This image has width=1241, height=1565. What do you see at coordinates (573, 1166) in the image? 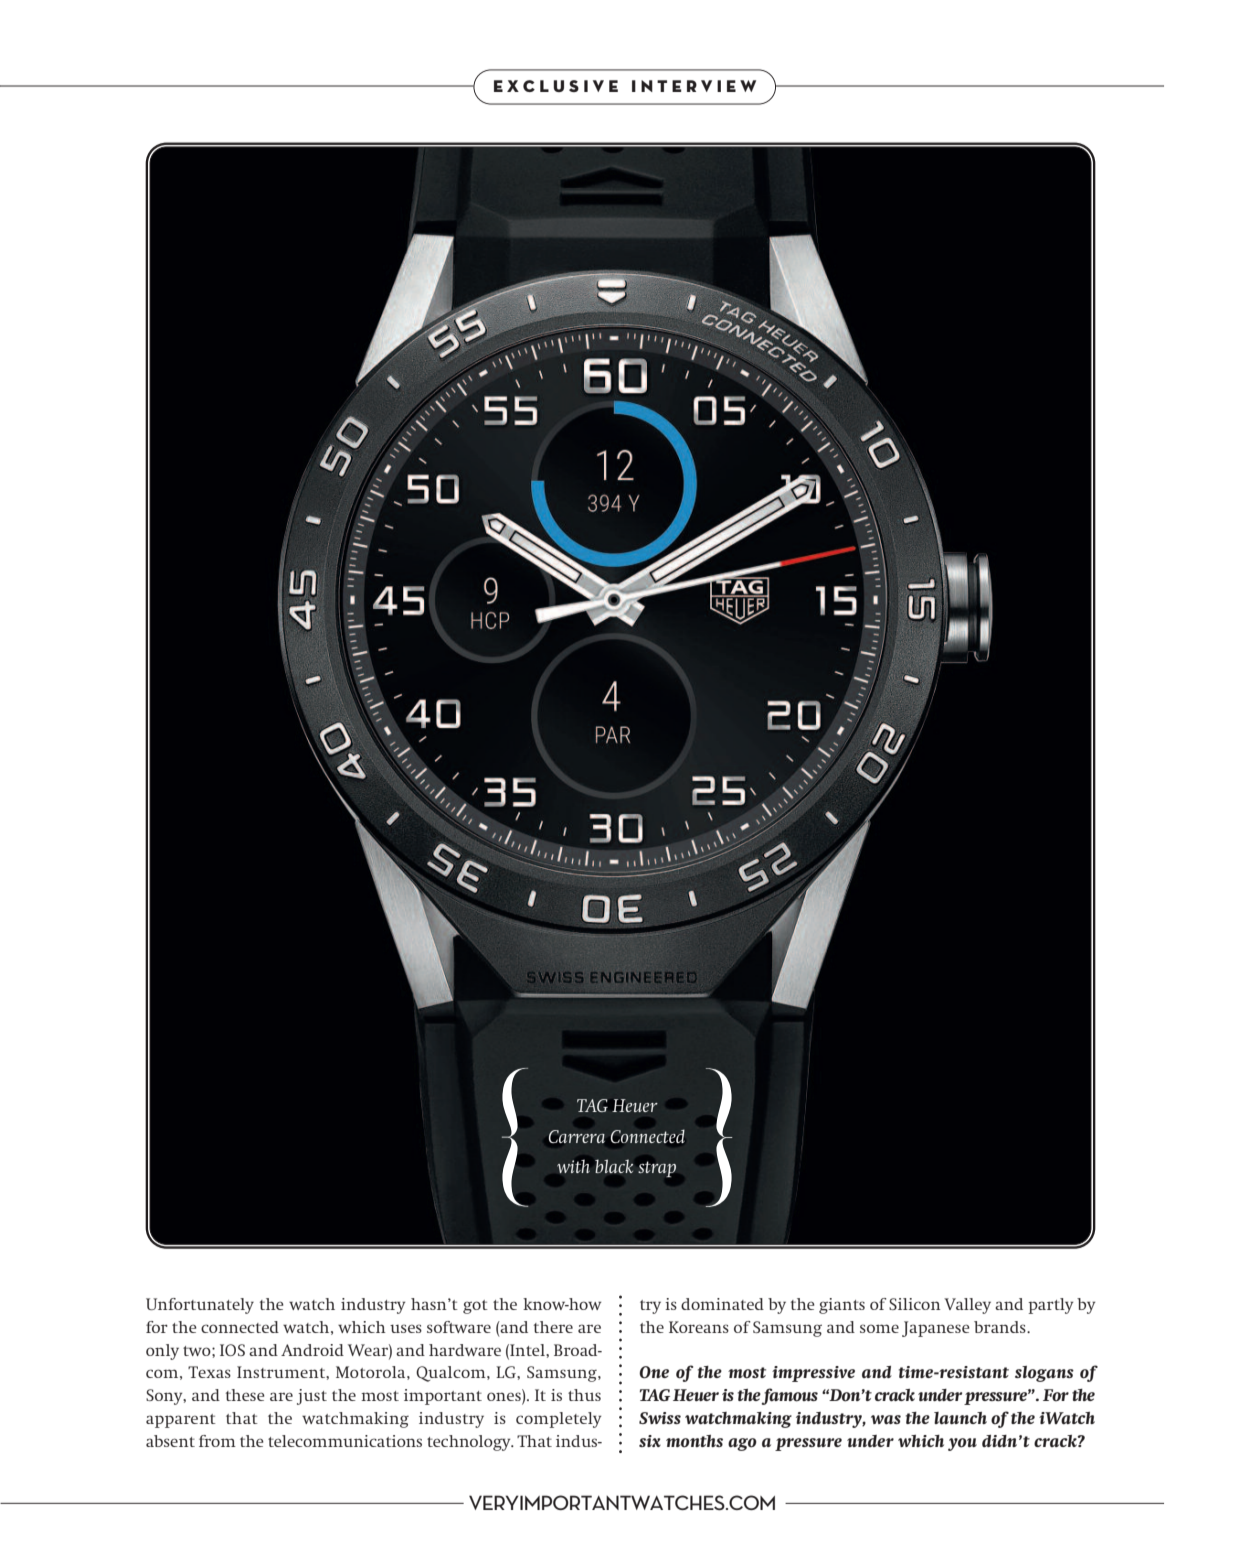
I see `with` at bounding box center [573, 1166].
